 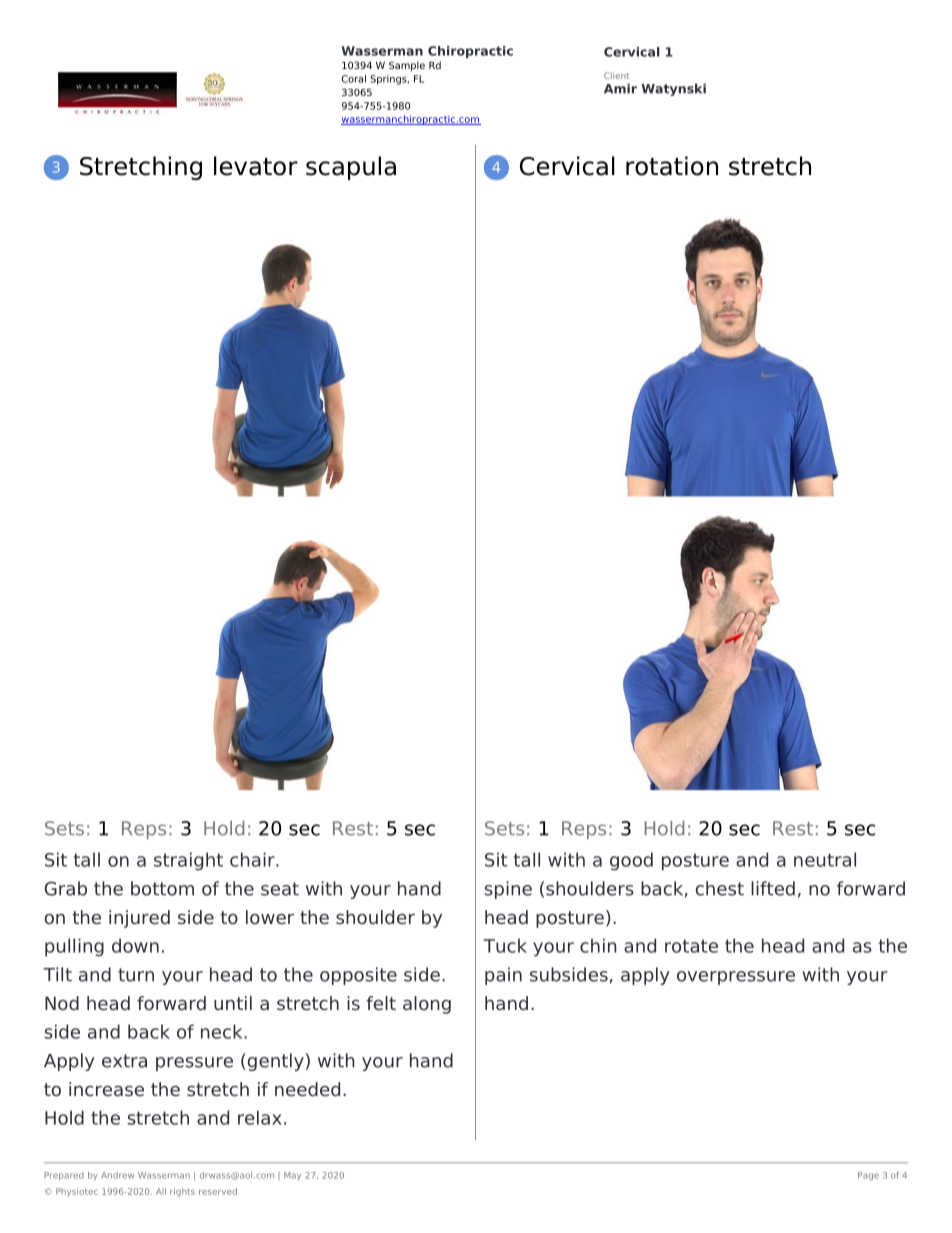 I want to click on levator, so click(x=256, y=166).
